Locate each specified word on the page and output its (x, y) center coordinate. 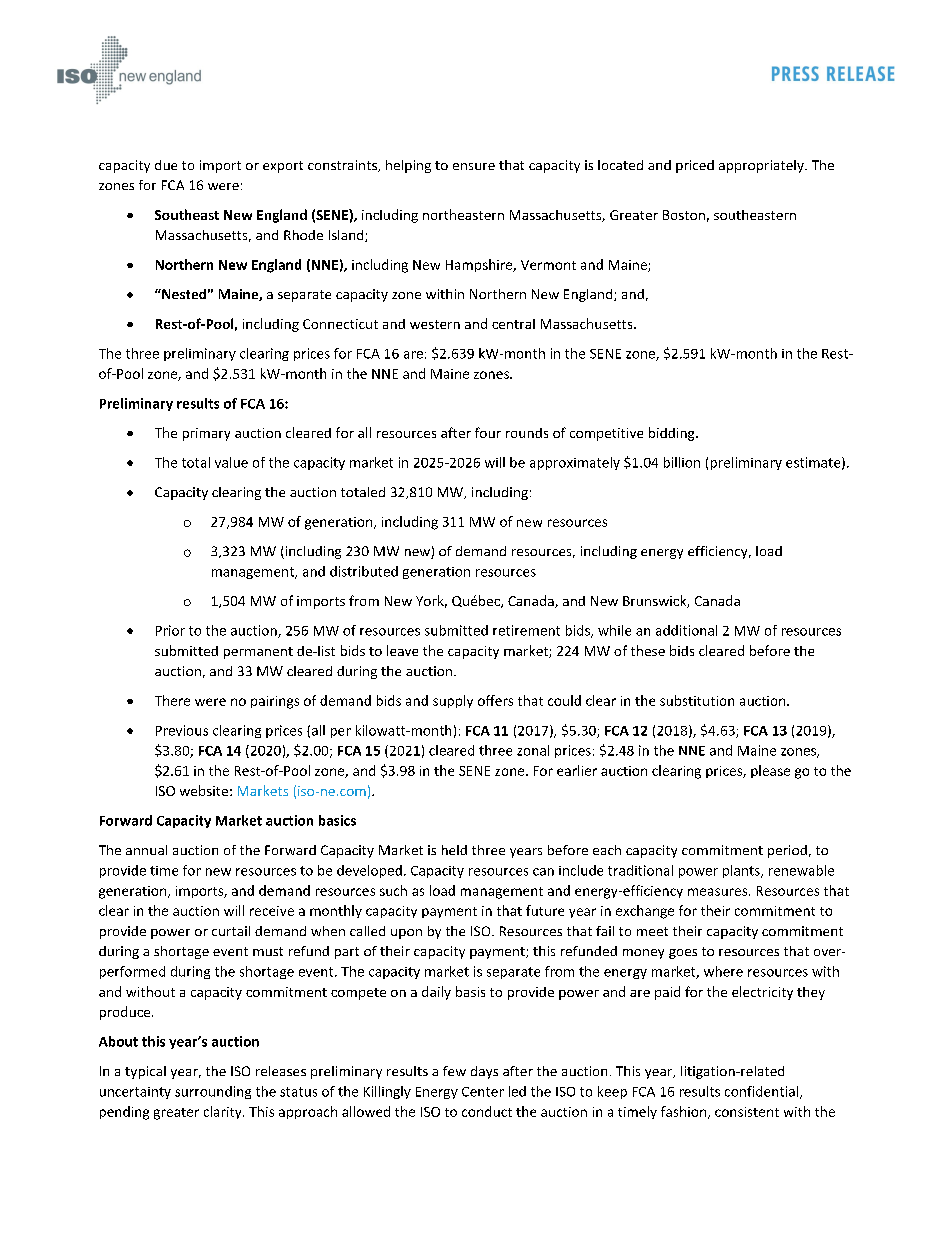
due (166, 165)
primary (206, 434)
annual (146, 850)
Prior (170, 630)
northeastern (463, 214)
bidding (673, 434)
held (454, 850)
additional (686, 630)
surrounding (213, 1092)
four (488, 432)
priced (695, 166)
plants (742, 871)
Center (483, 1092)
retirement (526, 630)
